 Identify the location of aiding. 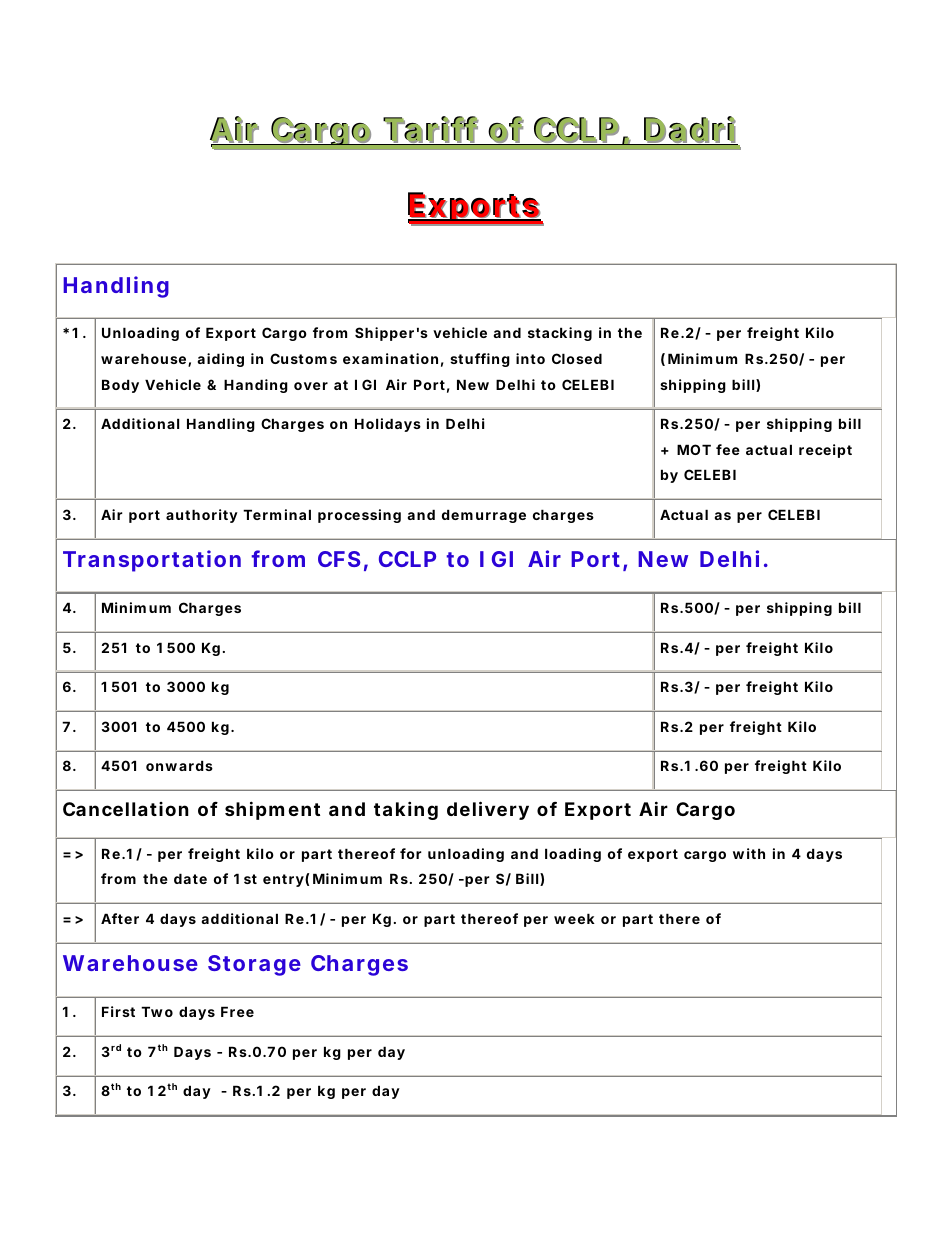
(220, 360).
